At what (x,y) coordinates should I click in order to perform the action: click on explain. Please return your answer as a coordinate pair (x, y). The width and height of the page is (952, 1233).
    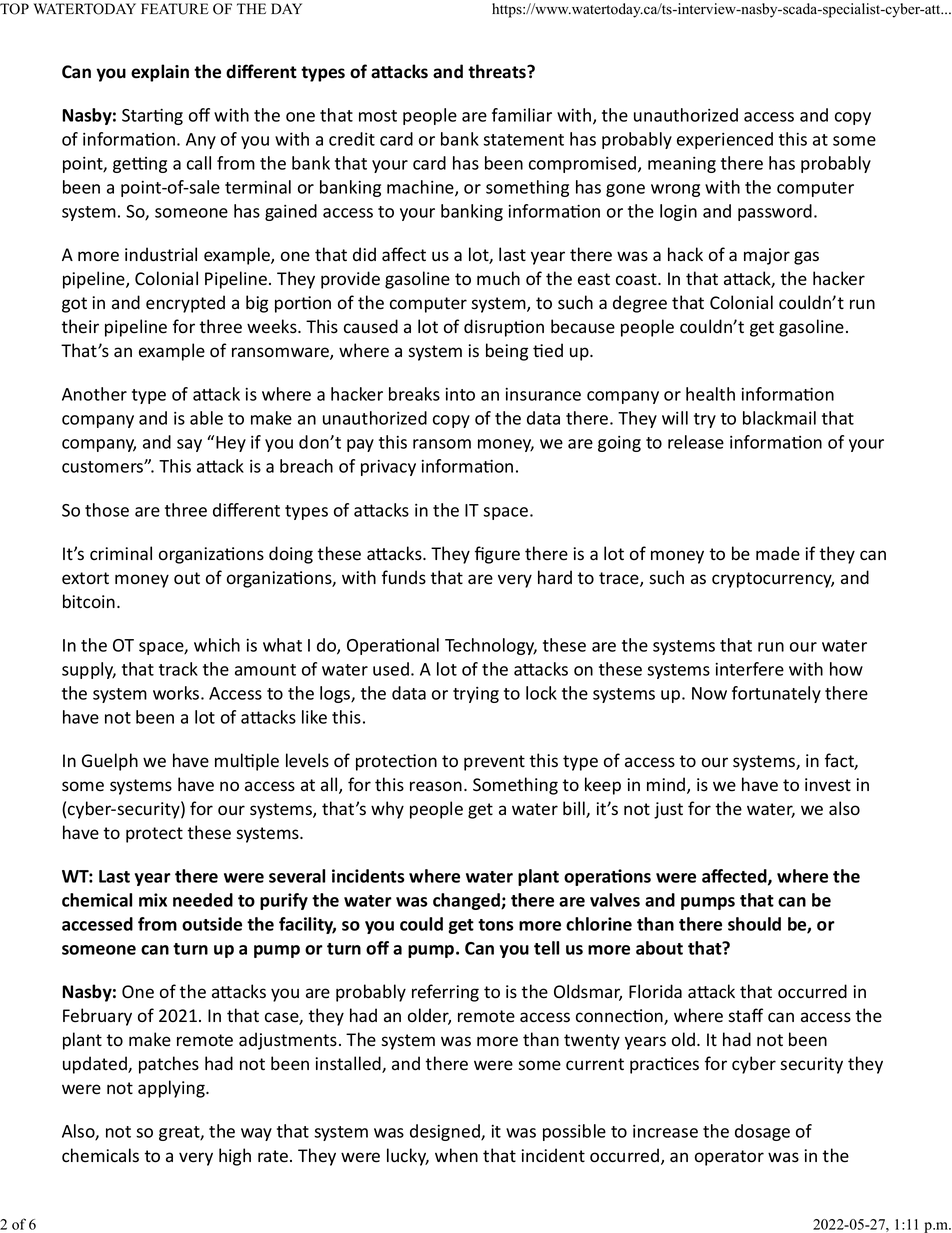
    Looking at the image, I should click on (160, 73).
